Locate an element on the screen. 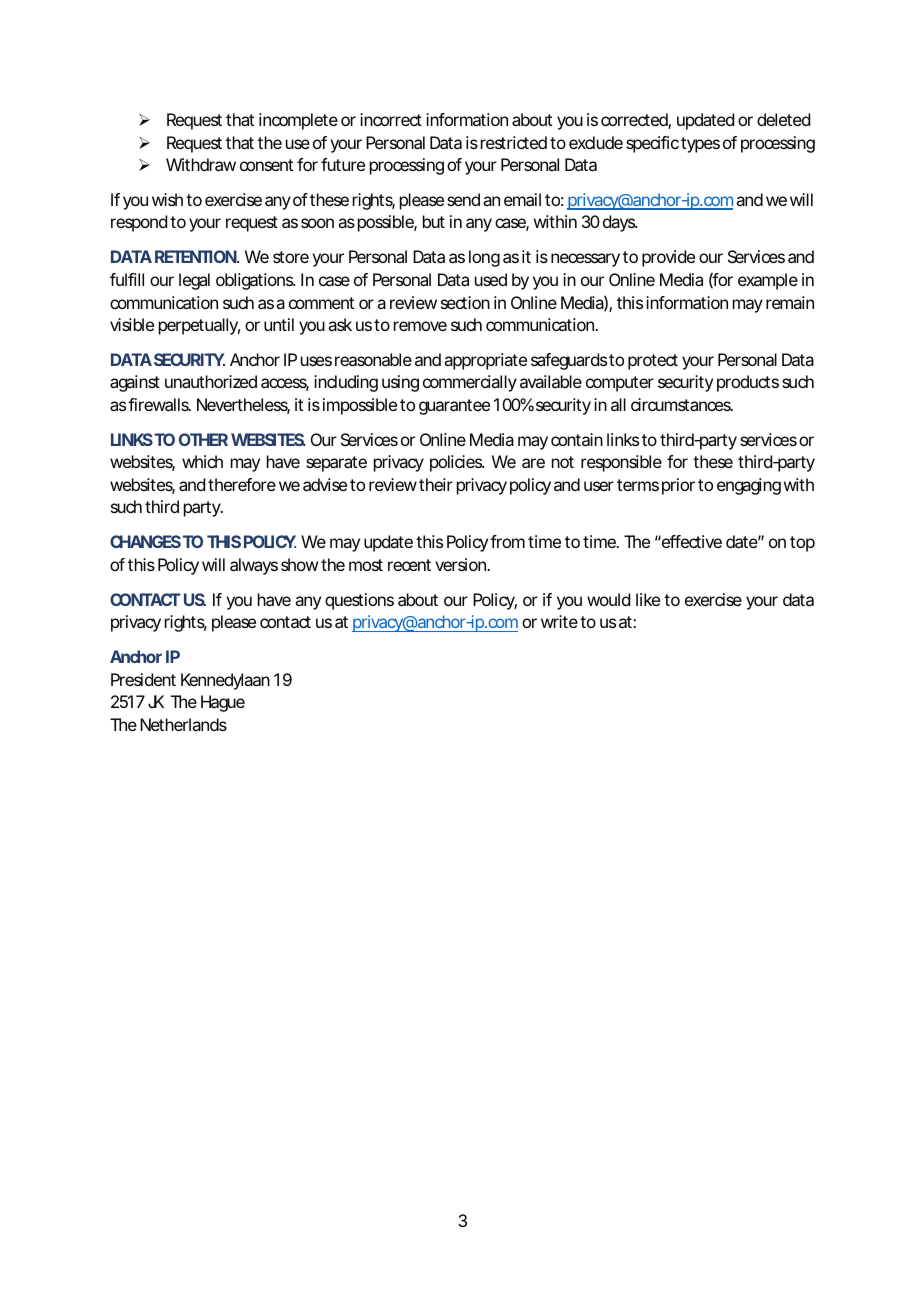 The width and height of the screenshot is (924, 1308). Hague is located at coordinates (223, 703).
